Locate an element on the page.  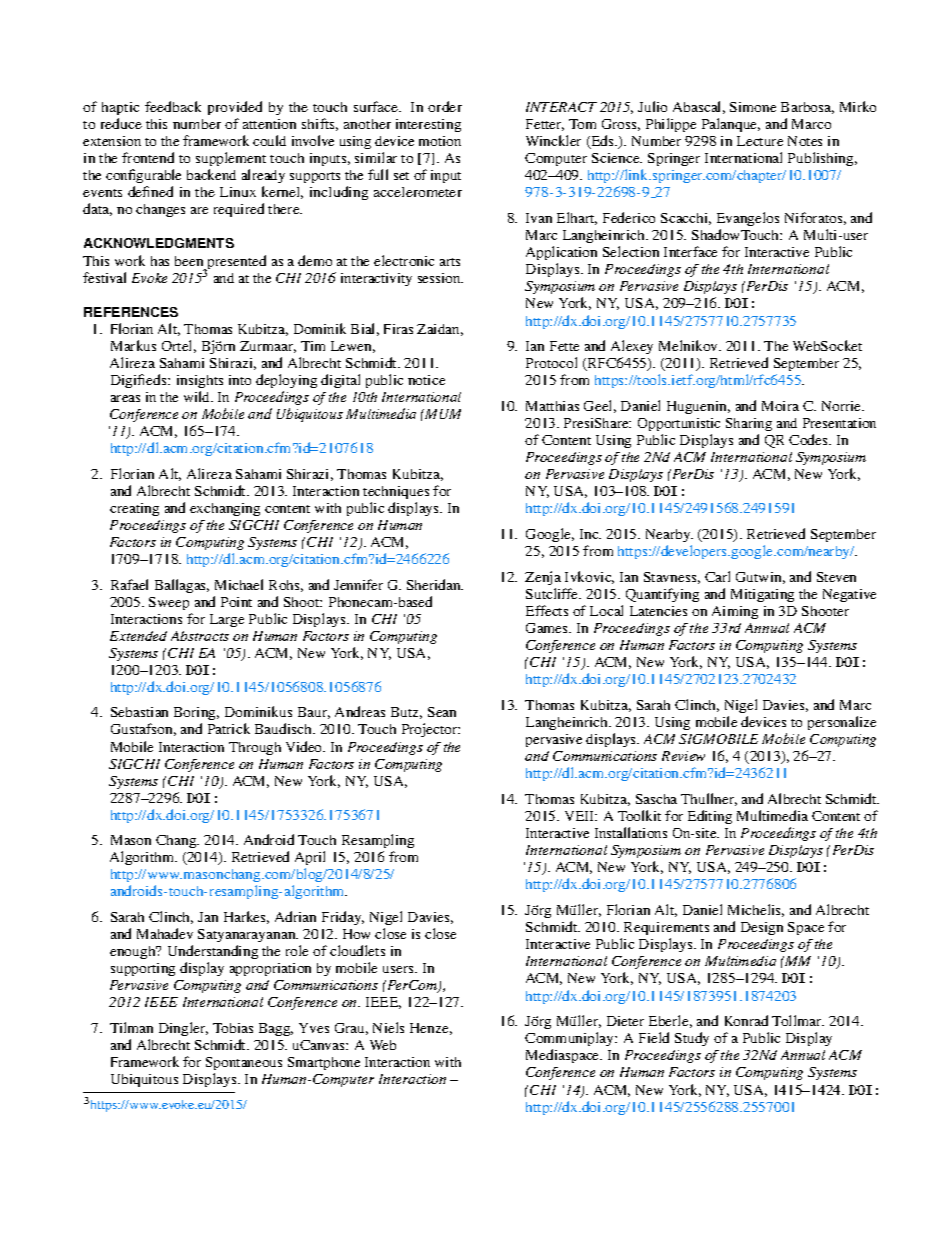
Sweep is located at coordinates (169, 603).
